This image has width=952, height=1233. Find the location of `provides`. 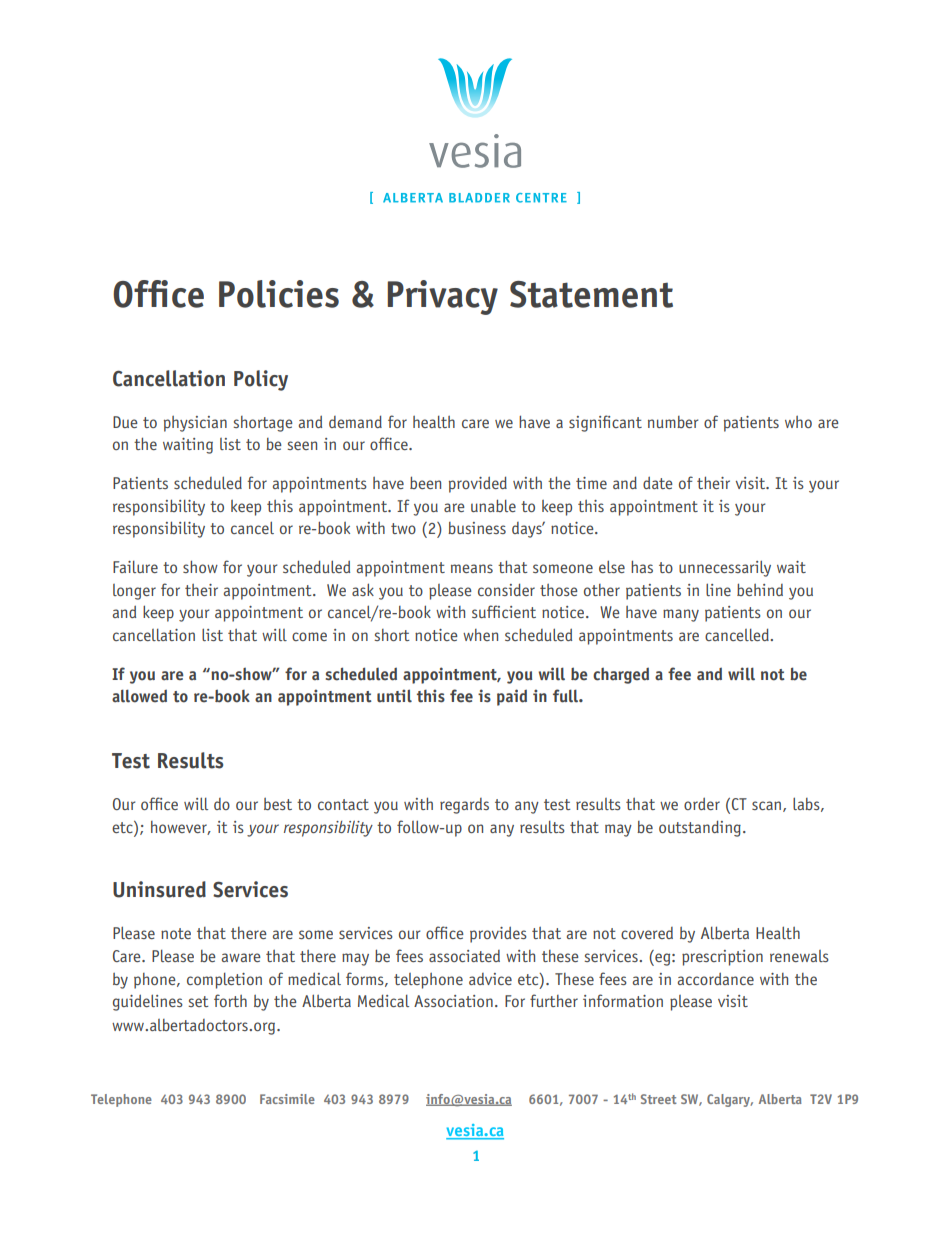

provides is located at coordinates (498, 934).
